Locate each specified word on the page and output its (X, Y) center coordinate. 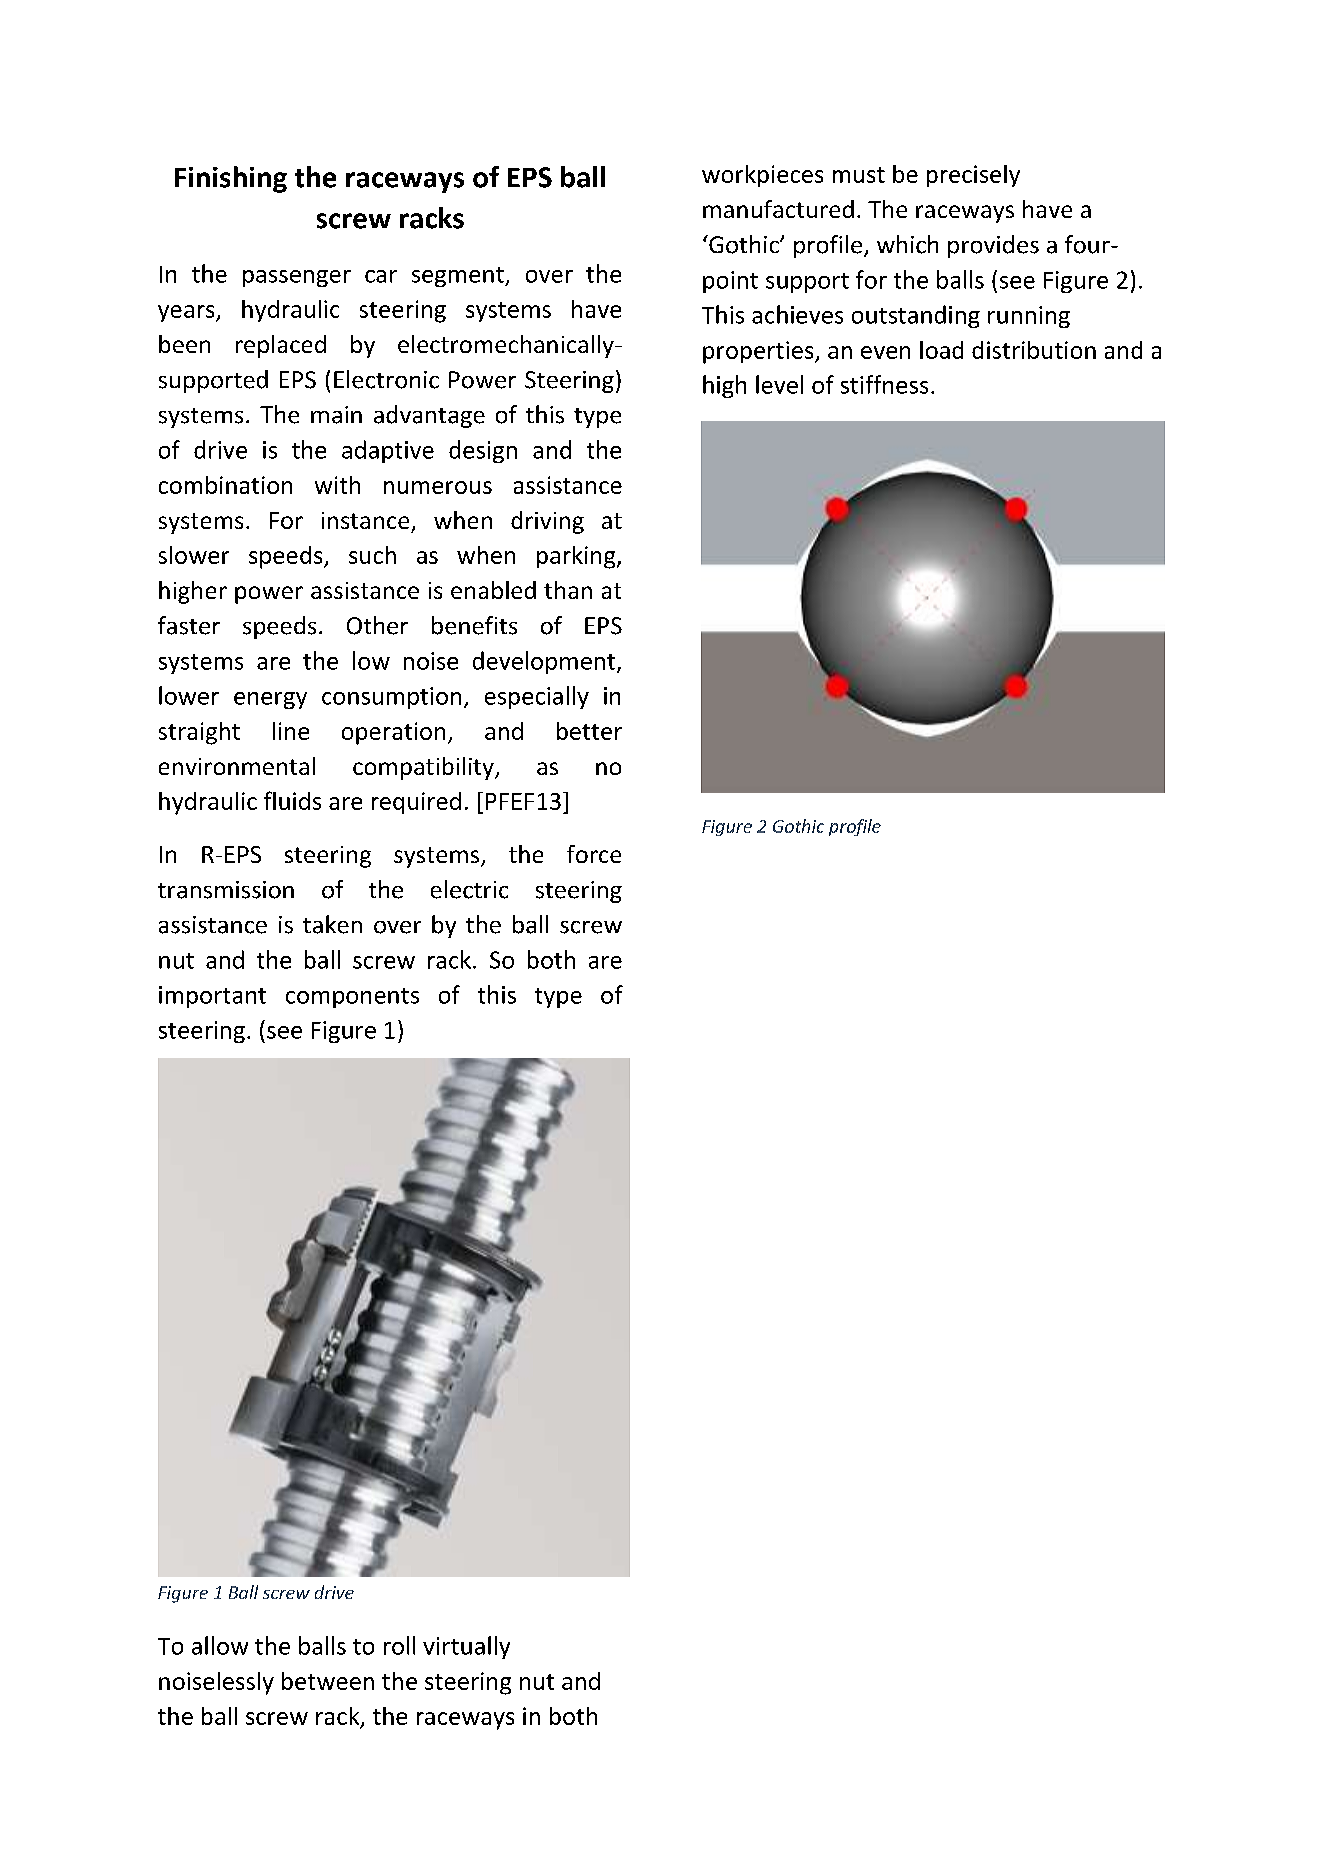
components (352, 998)
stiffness (884, 384)
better (589, 731)
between (328, 1681)
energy (270, 700)
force (594, 854)
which (907, 244)
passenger (297, 278)
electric (469, 889)
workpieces (762, 176)
